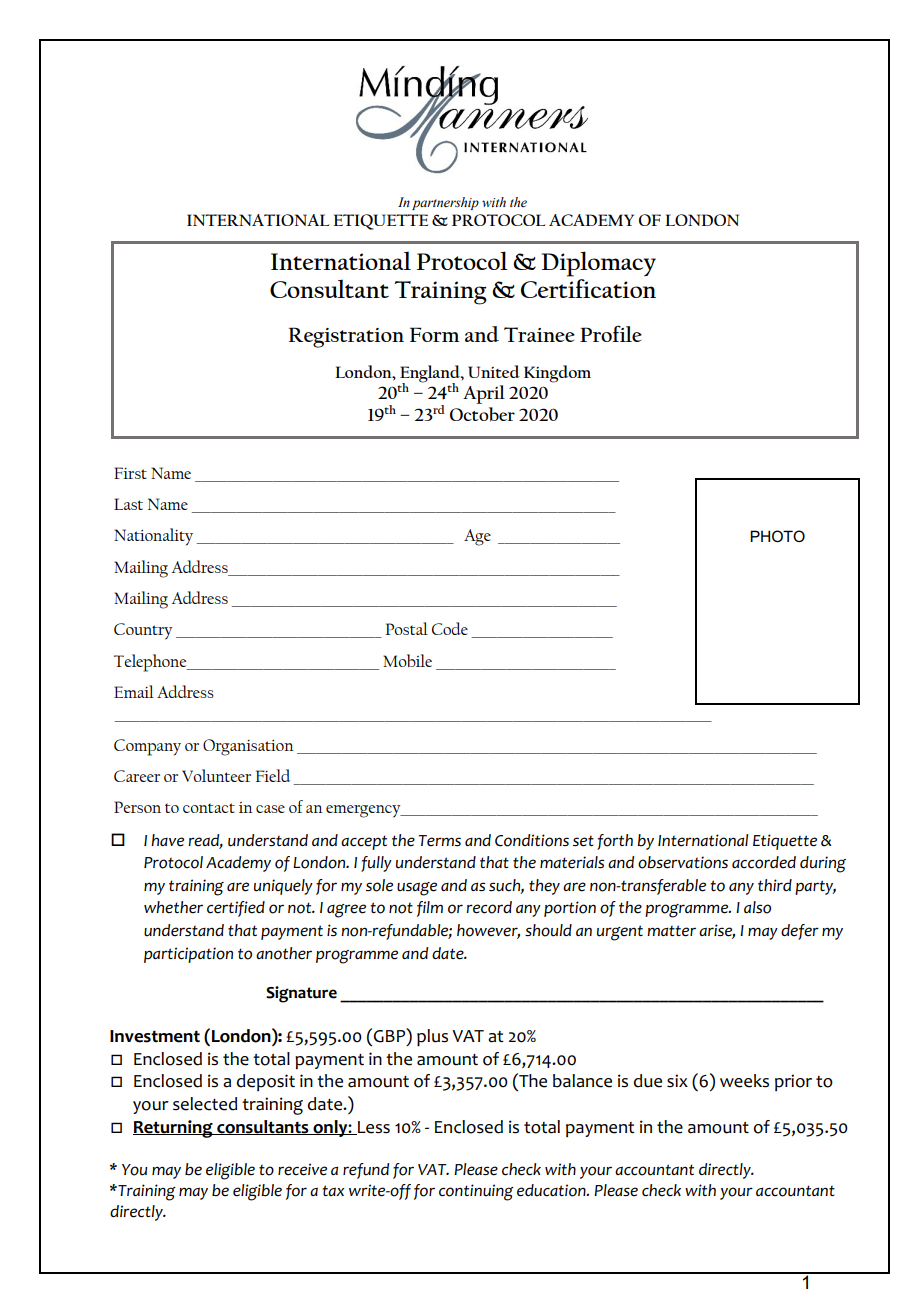  What do you see at coordinates (757, 907) in the screenshot?
I see `also` at bounding box center [757, 907].
